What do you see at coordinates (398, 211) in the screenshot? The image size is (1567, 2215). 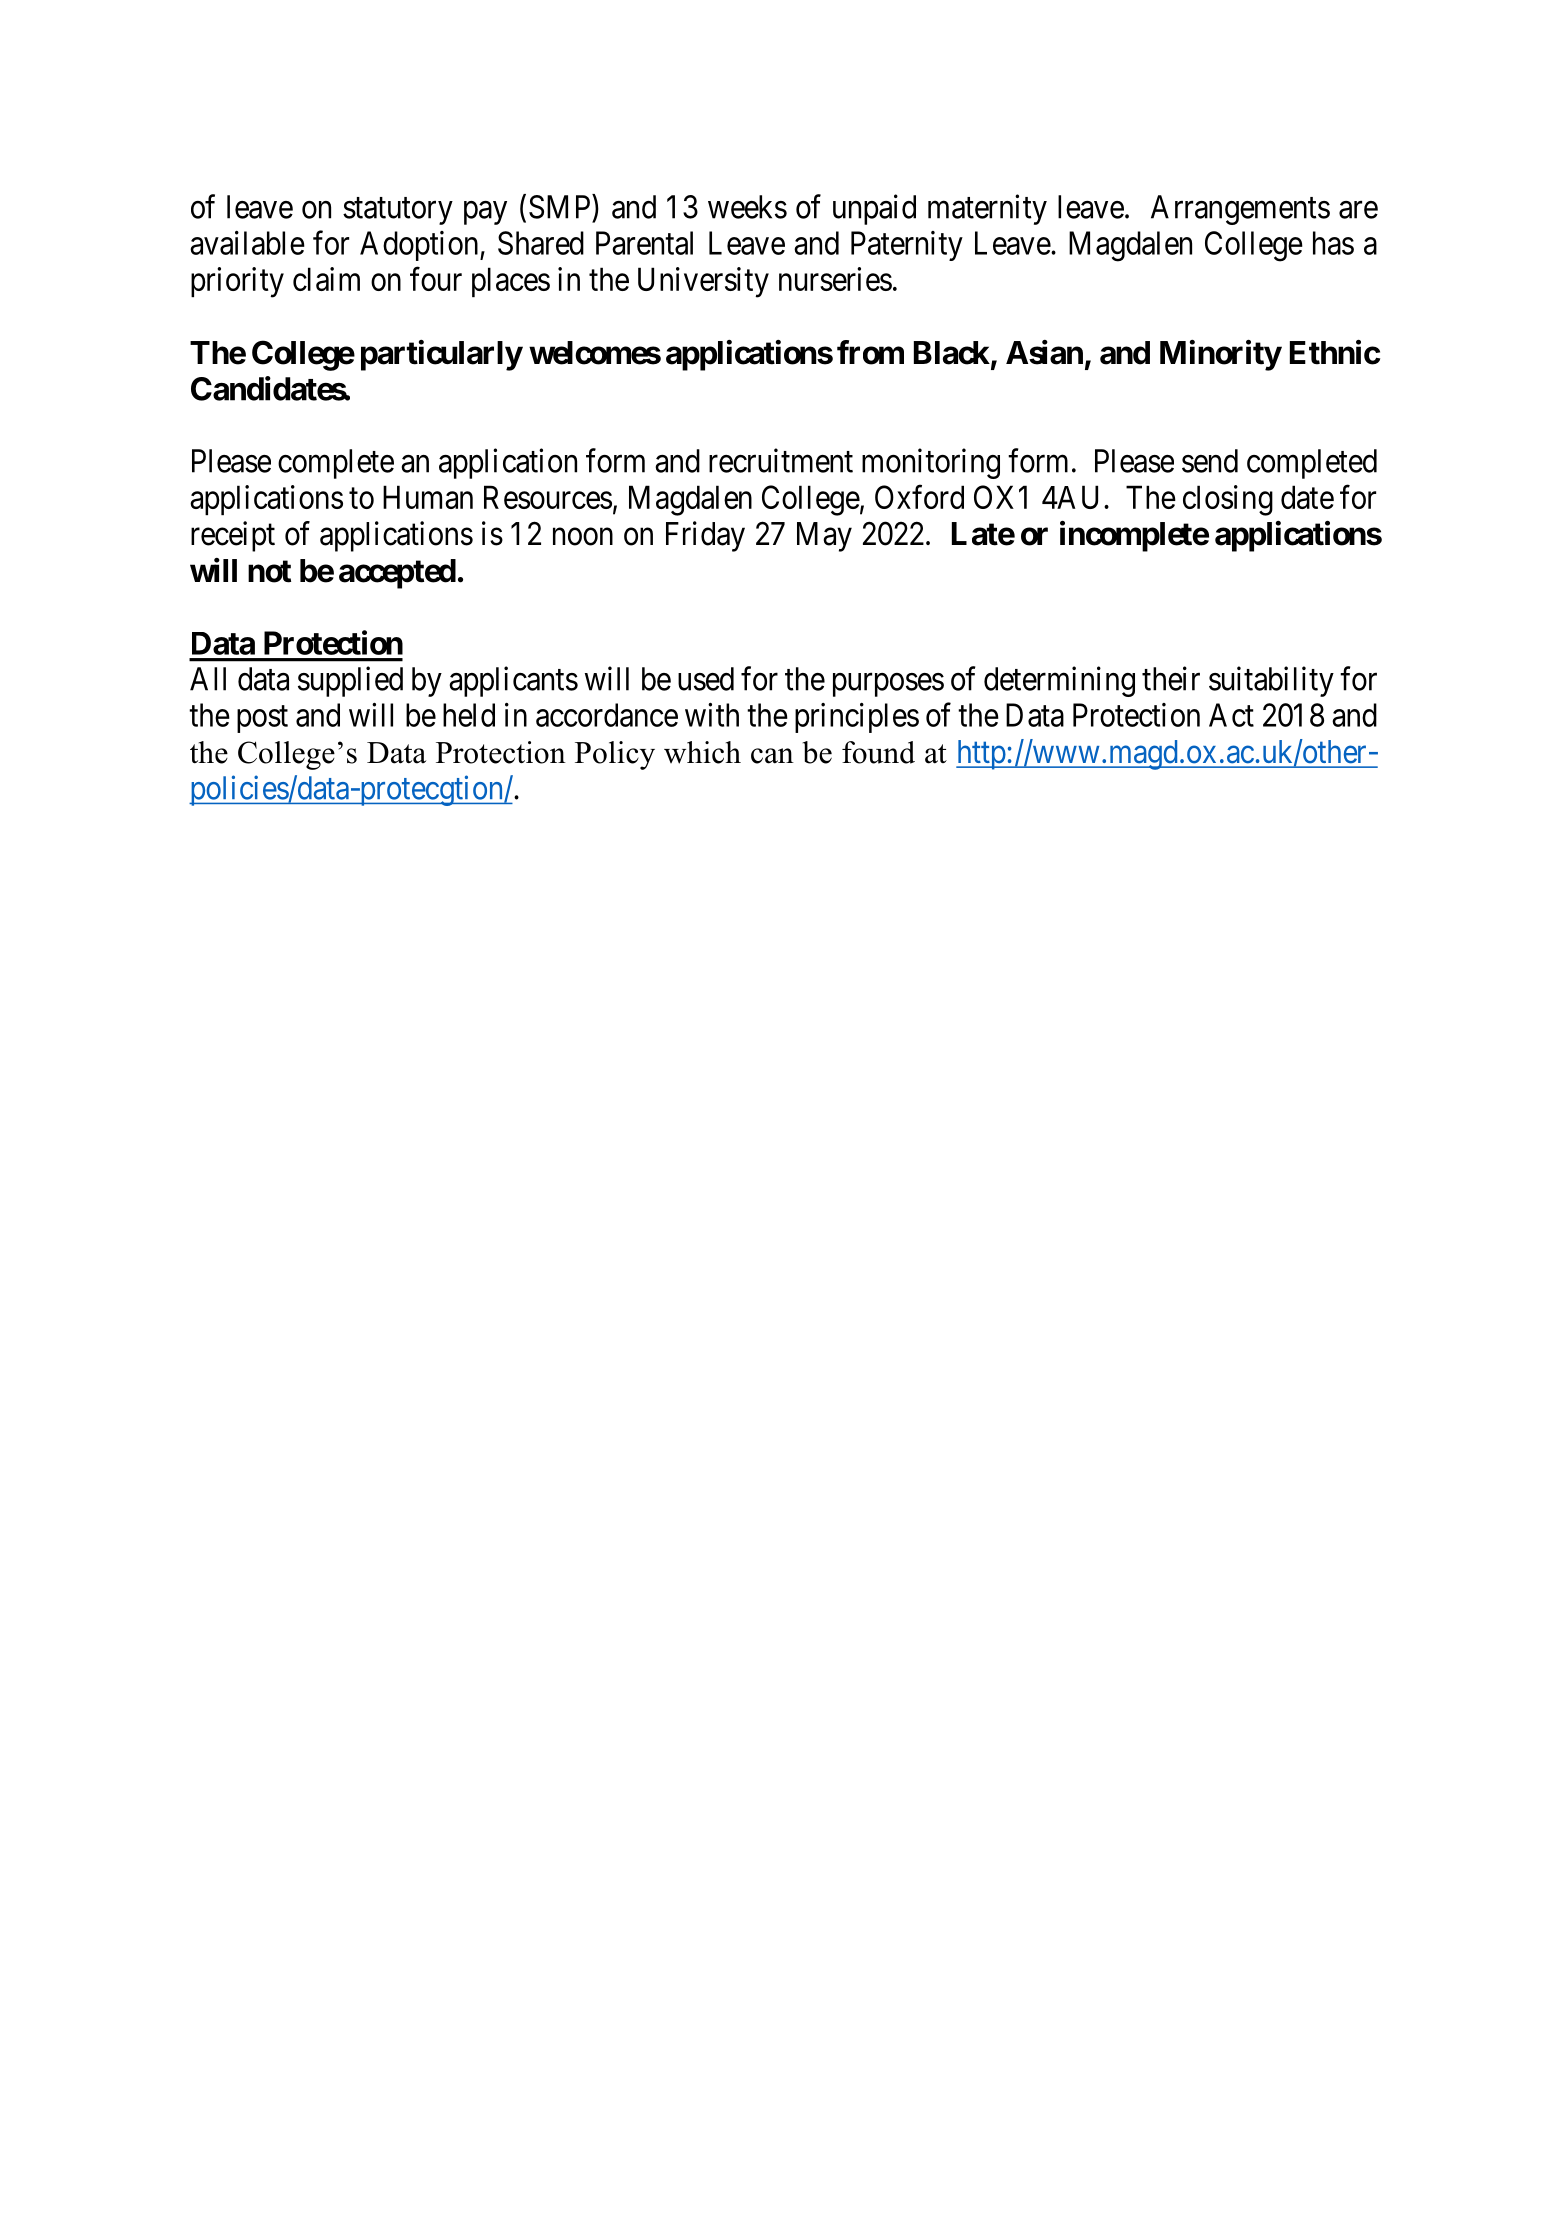 I see `statutory` at bounding box center [398, 211].
